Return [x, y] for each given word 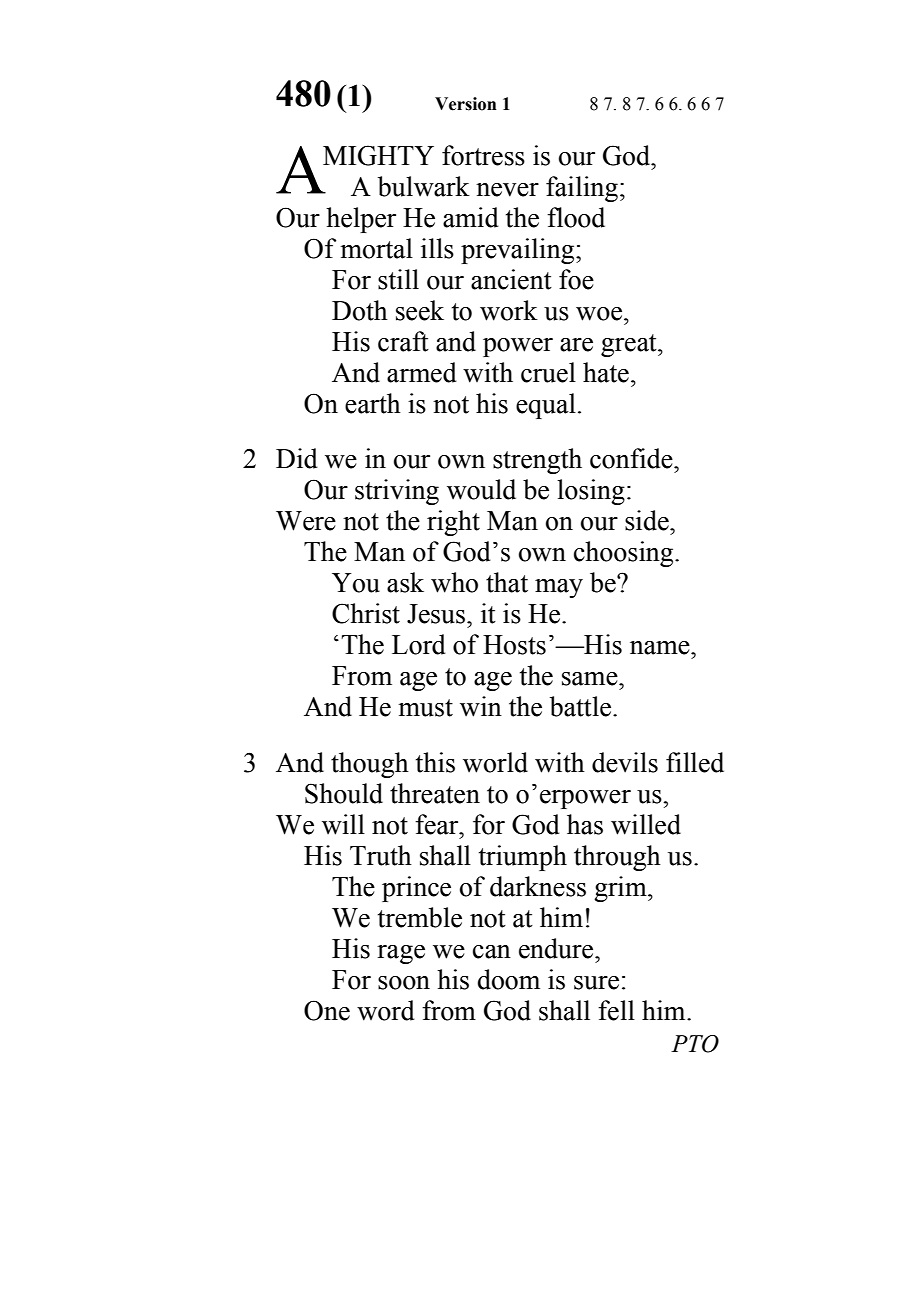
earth [373, 403]
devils [625, 762]
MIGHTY [378, 155]
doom [509, 979]
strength [537, 461]
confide [632, 458]
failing [582, 189]
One [327, 1010]
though [370, 765]
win [481, 706]
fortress [483, 155]
